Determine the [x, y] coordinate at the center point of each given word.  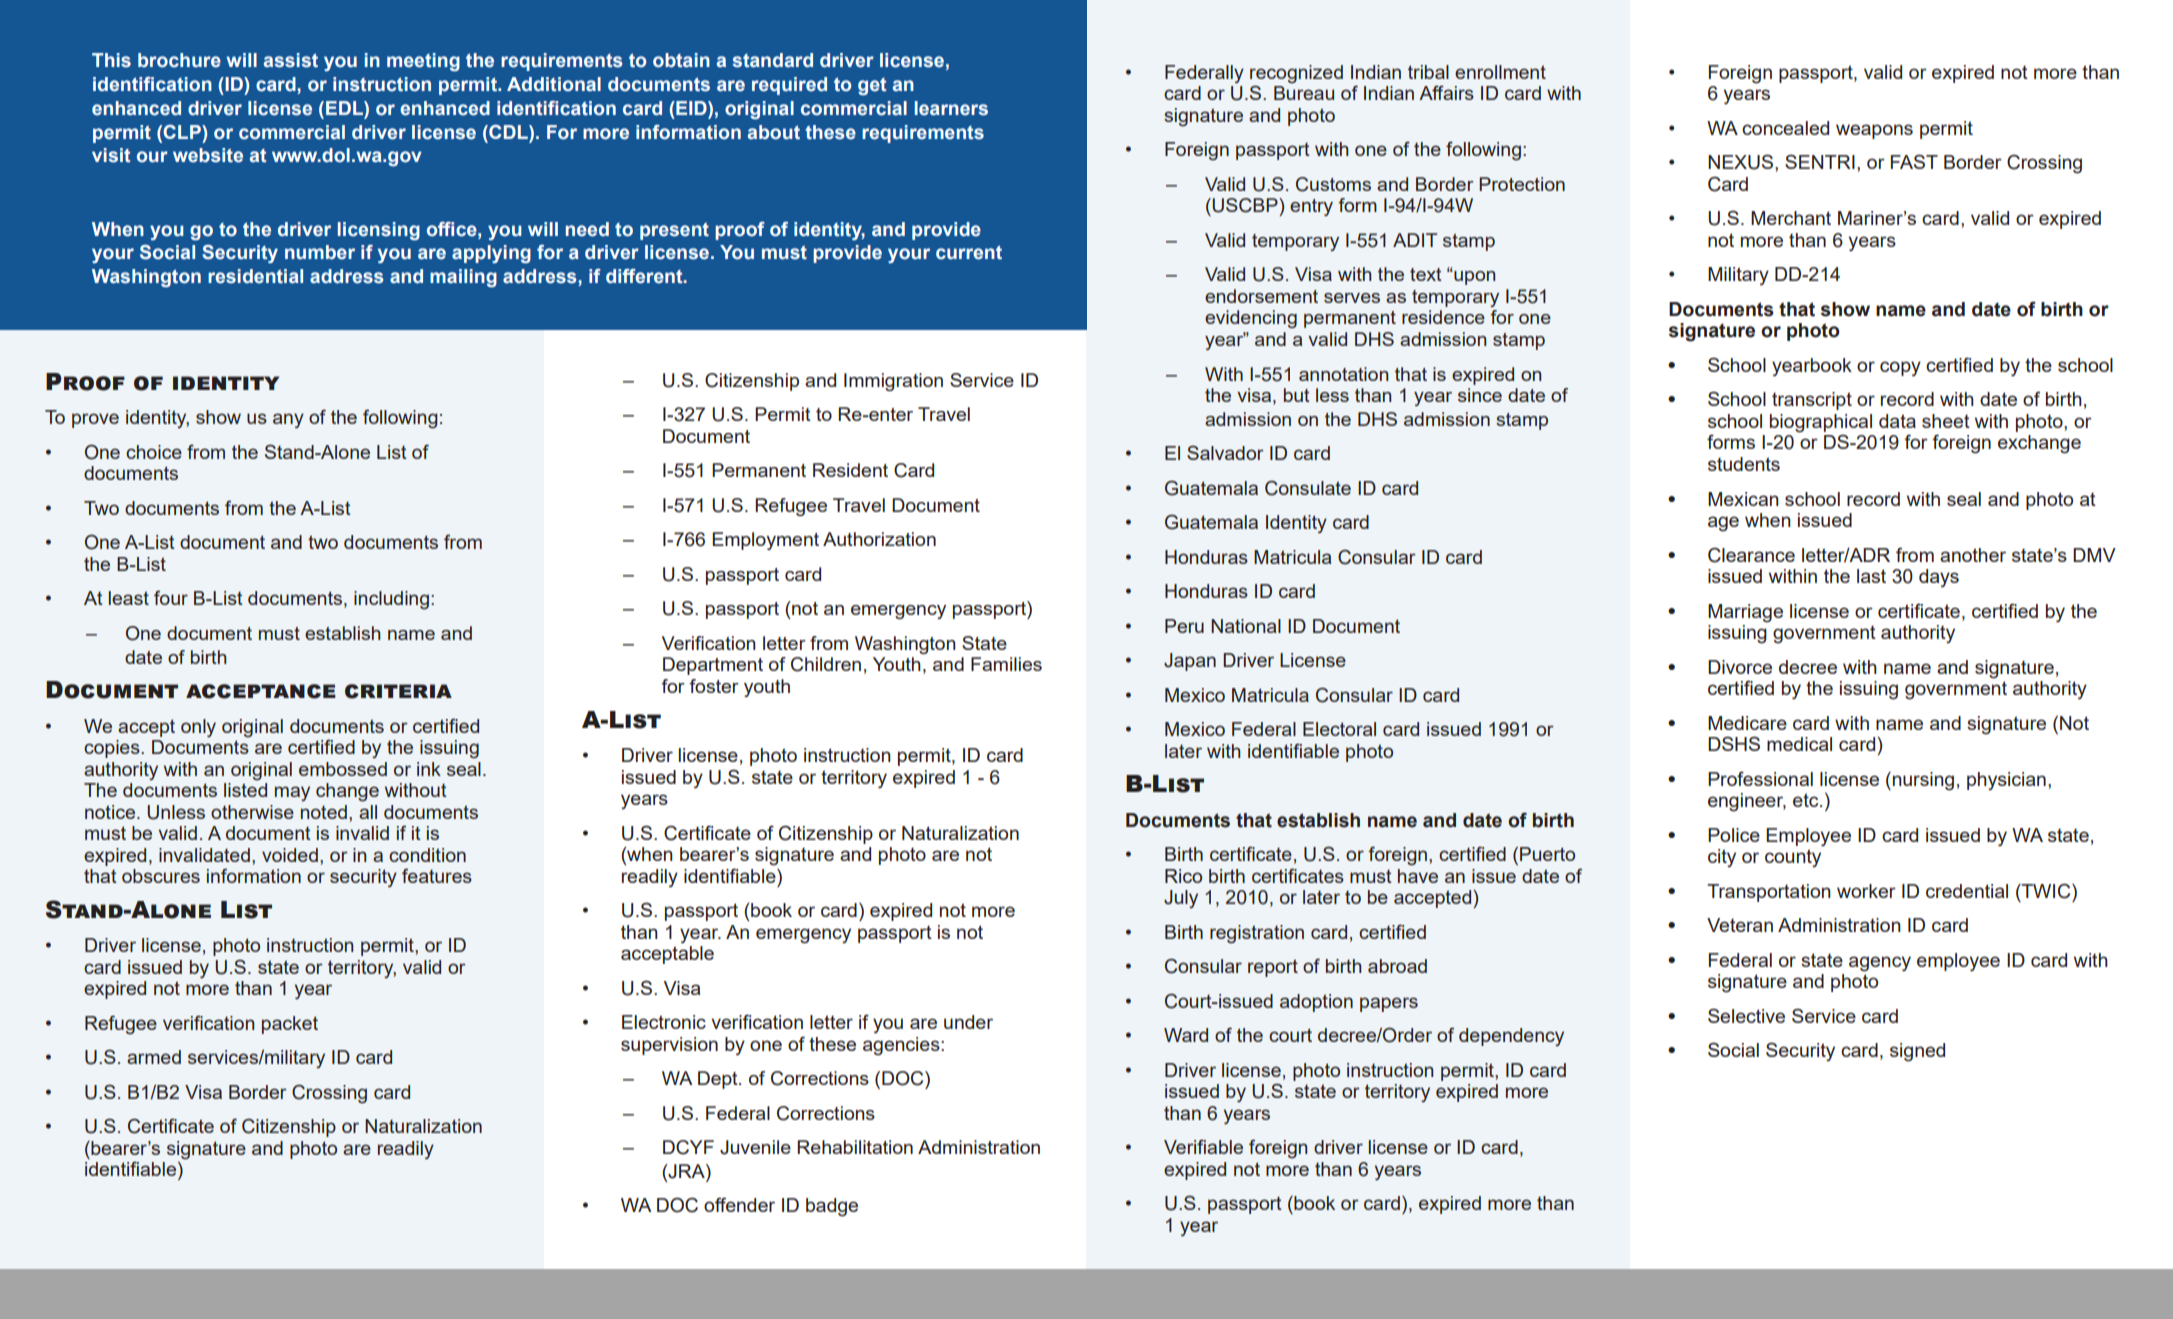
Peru [1184, 626]
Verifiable [1203, 1146]
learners [951, 108]
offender [739, 1204]
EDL [345, 108]
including [391, 600]
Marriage [1745, 613]
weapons [1874, 131]
